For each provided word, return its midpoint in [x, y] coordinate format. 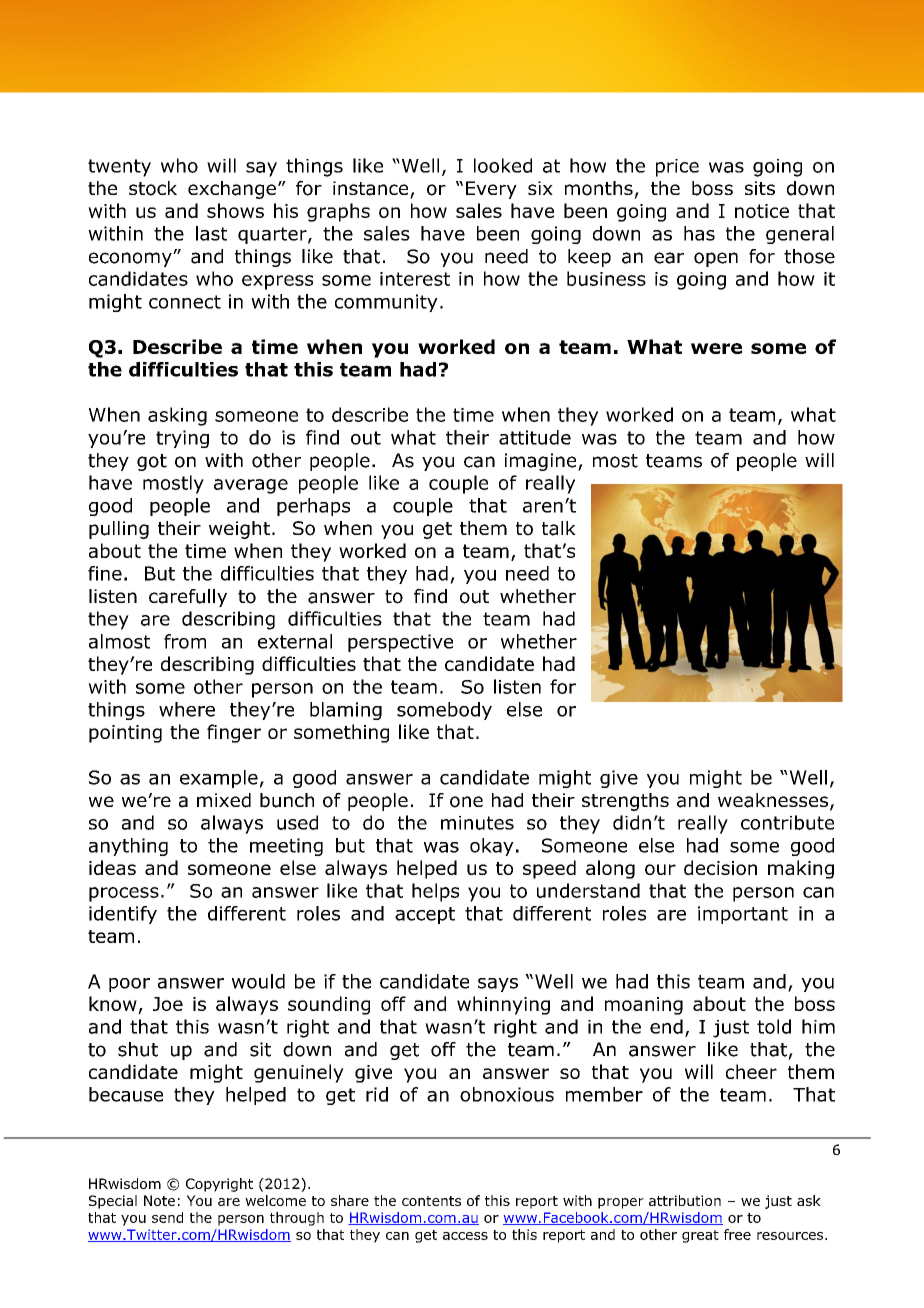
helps [435, 892]
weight [239, 530]
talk [559, 528]
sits [760, 188]
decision [720, 867]
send [167, 1217]
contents [431, 1201]
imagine [542, 462]
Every [491, 190]
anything [128, 847]
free [737, 1234]
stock [153, 188]
